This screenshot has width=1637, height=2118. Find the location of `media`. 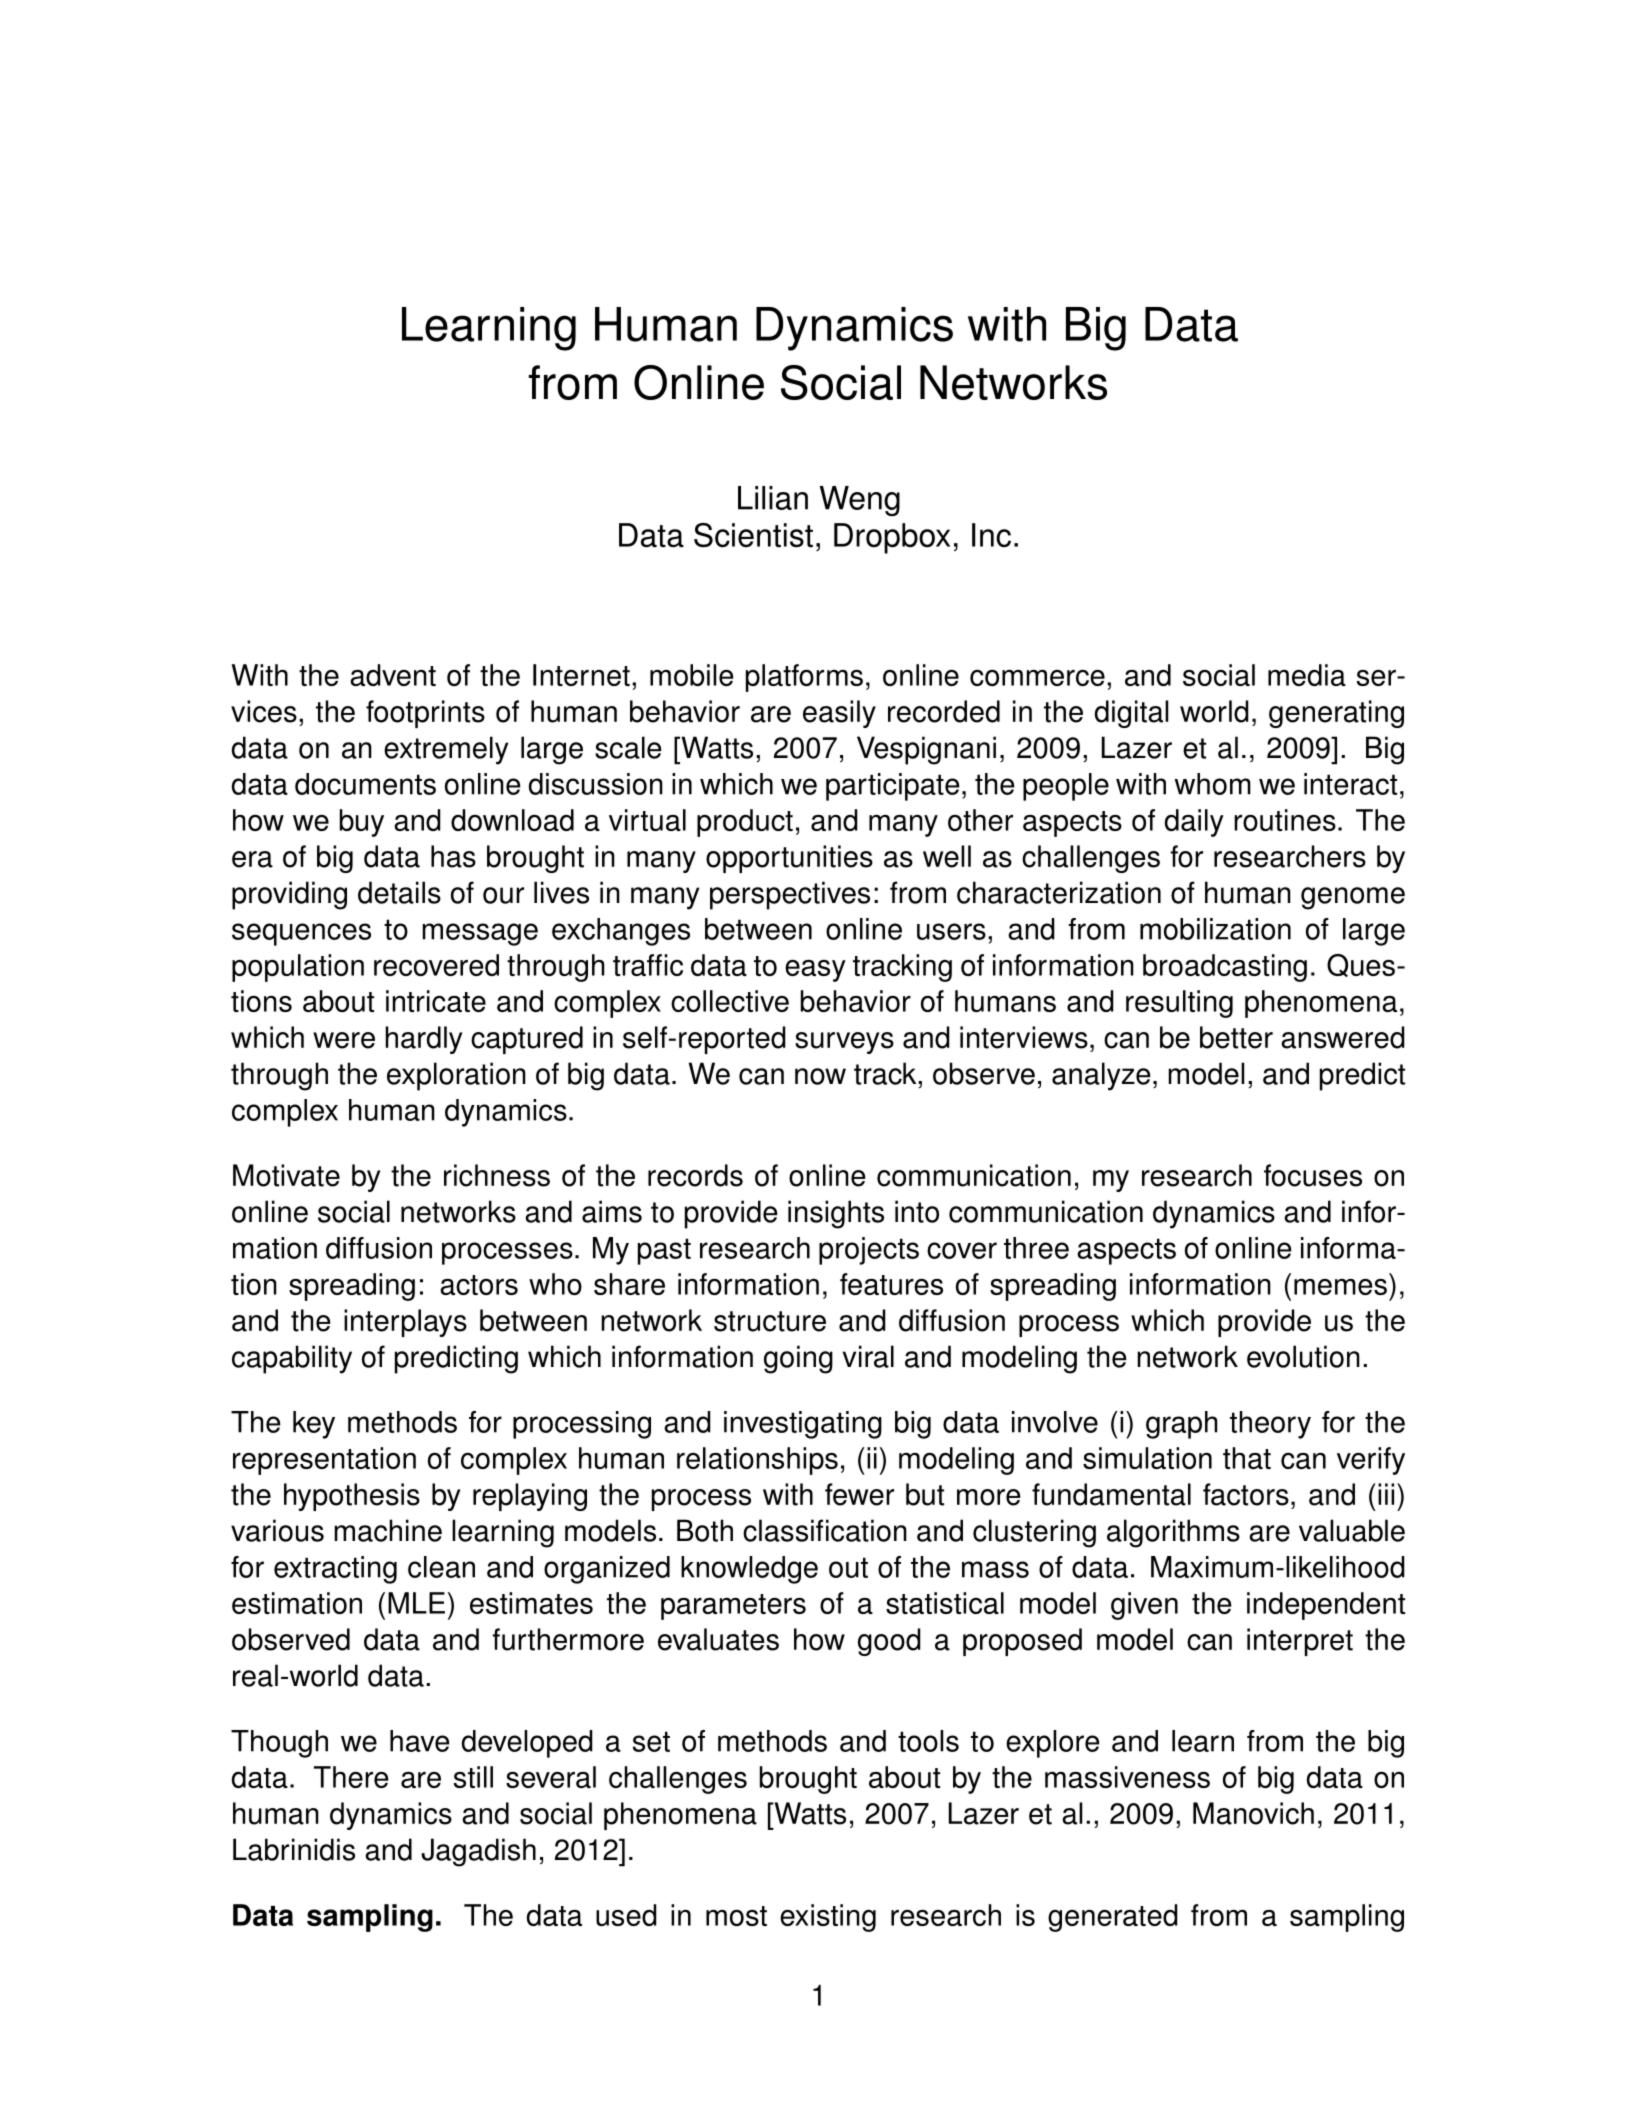

media is located at coordinates (1307, 675).
